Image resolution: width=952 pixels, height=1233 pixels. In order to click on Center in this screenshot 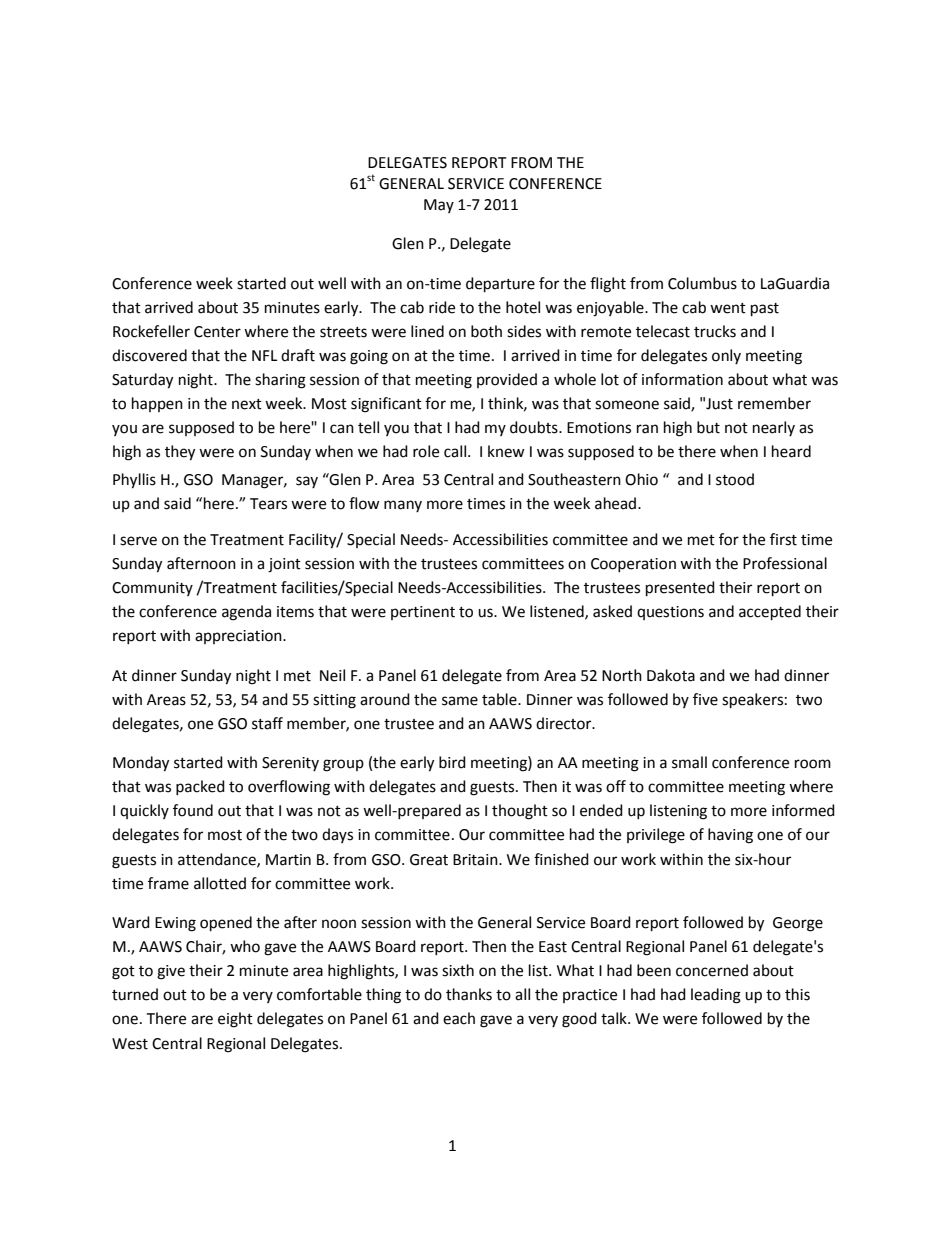, I will do `click(217, 332)`.
